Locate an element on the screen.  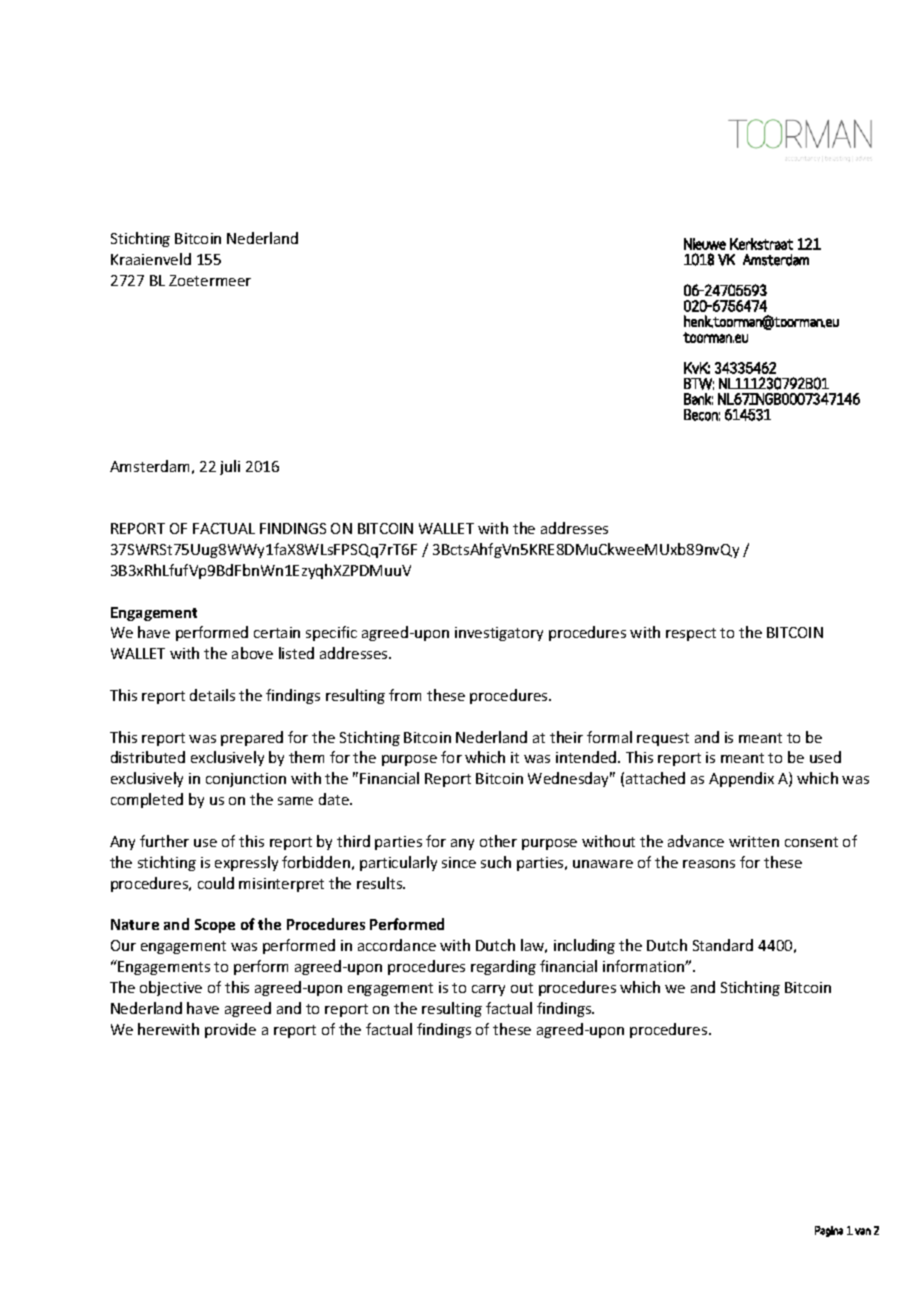
respect is located at coordinates (691, 634).
